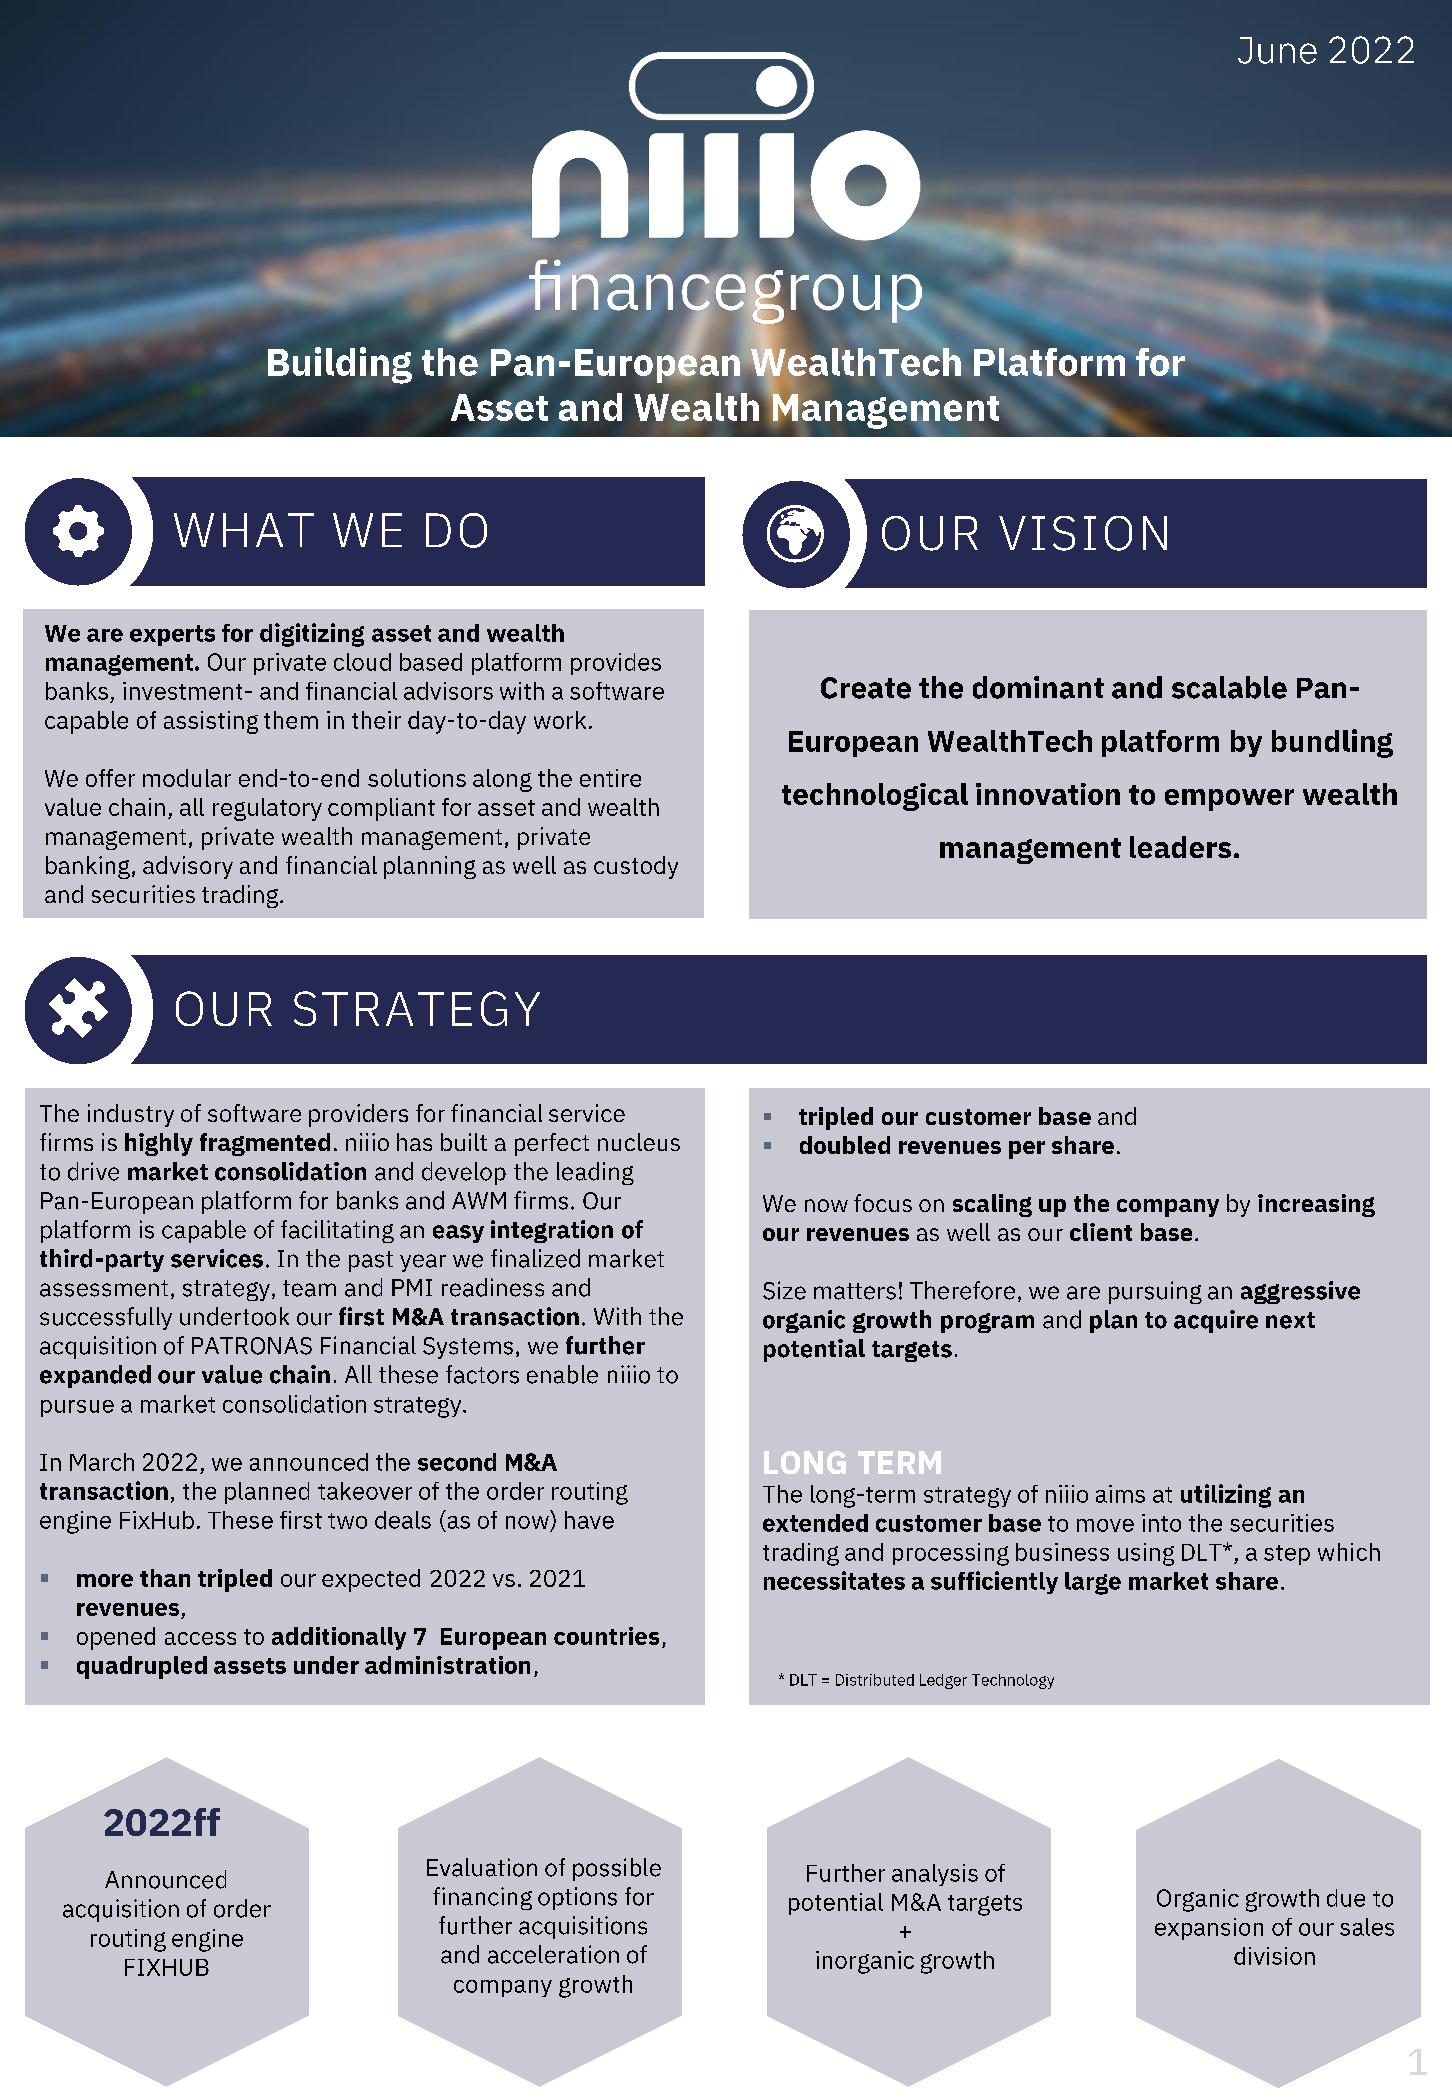 The height and width of the page is (2097, 1452). I want to click on custody, so click(636, 867).
